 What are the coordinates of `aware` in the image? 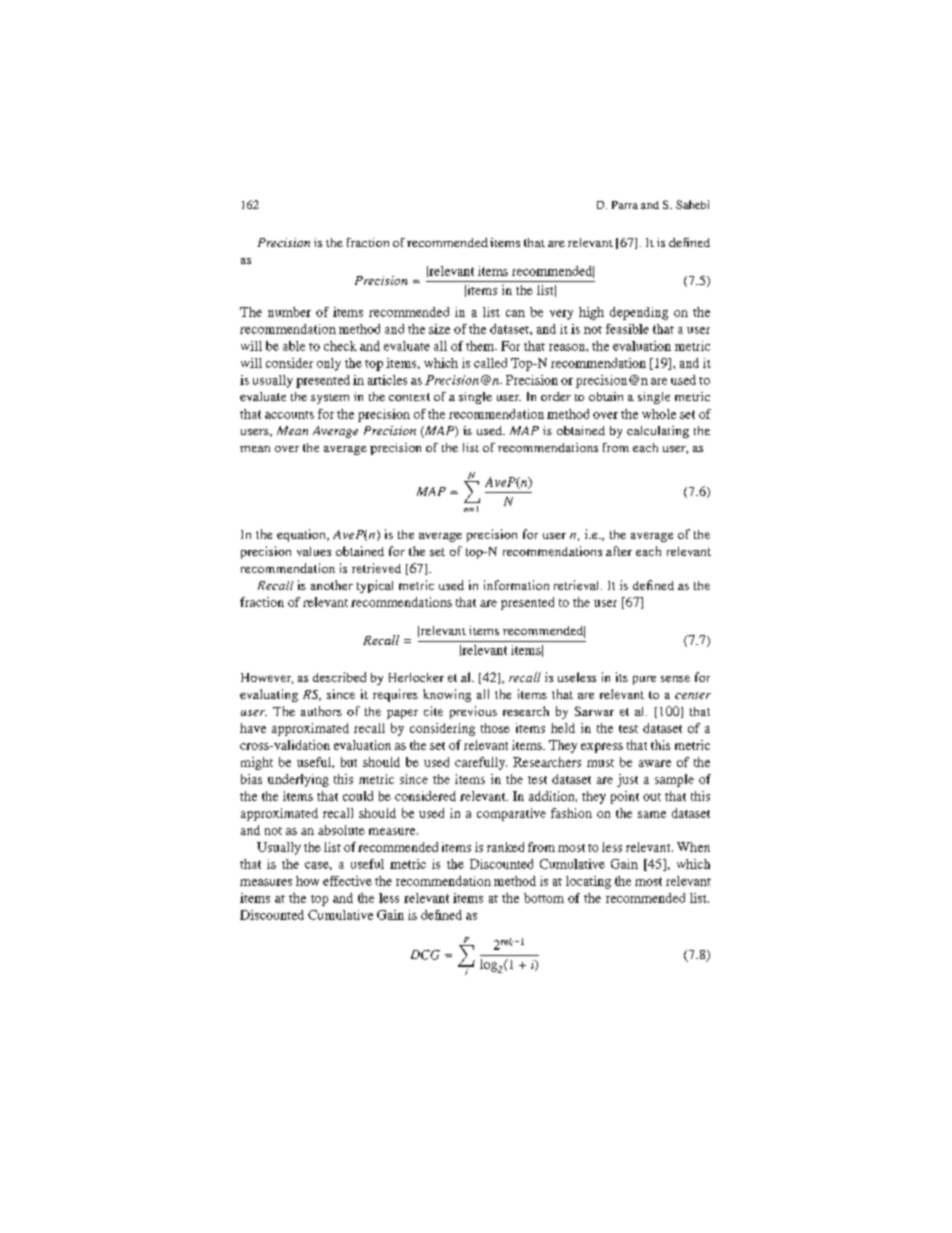 It's located at (655, 763).
